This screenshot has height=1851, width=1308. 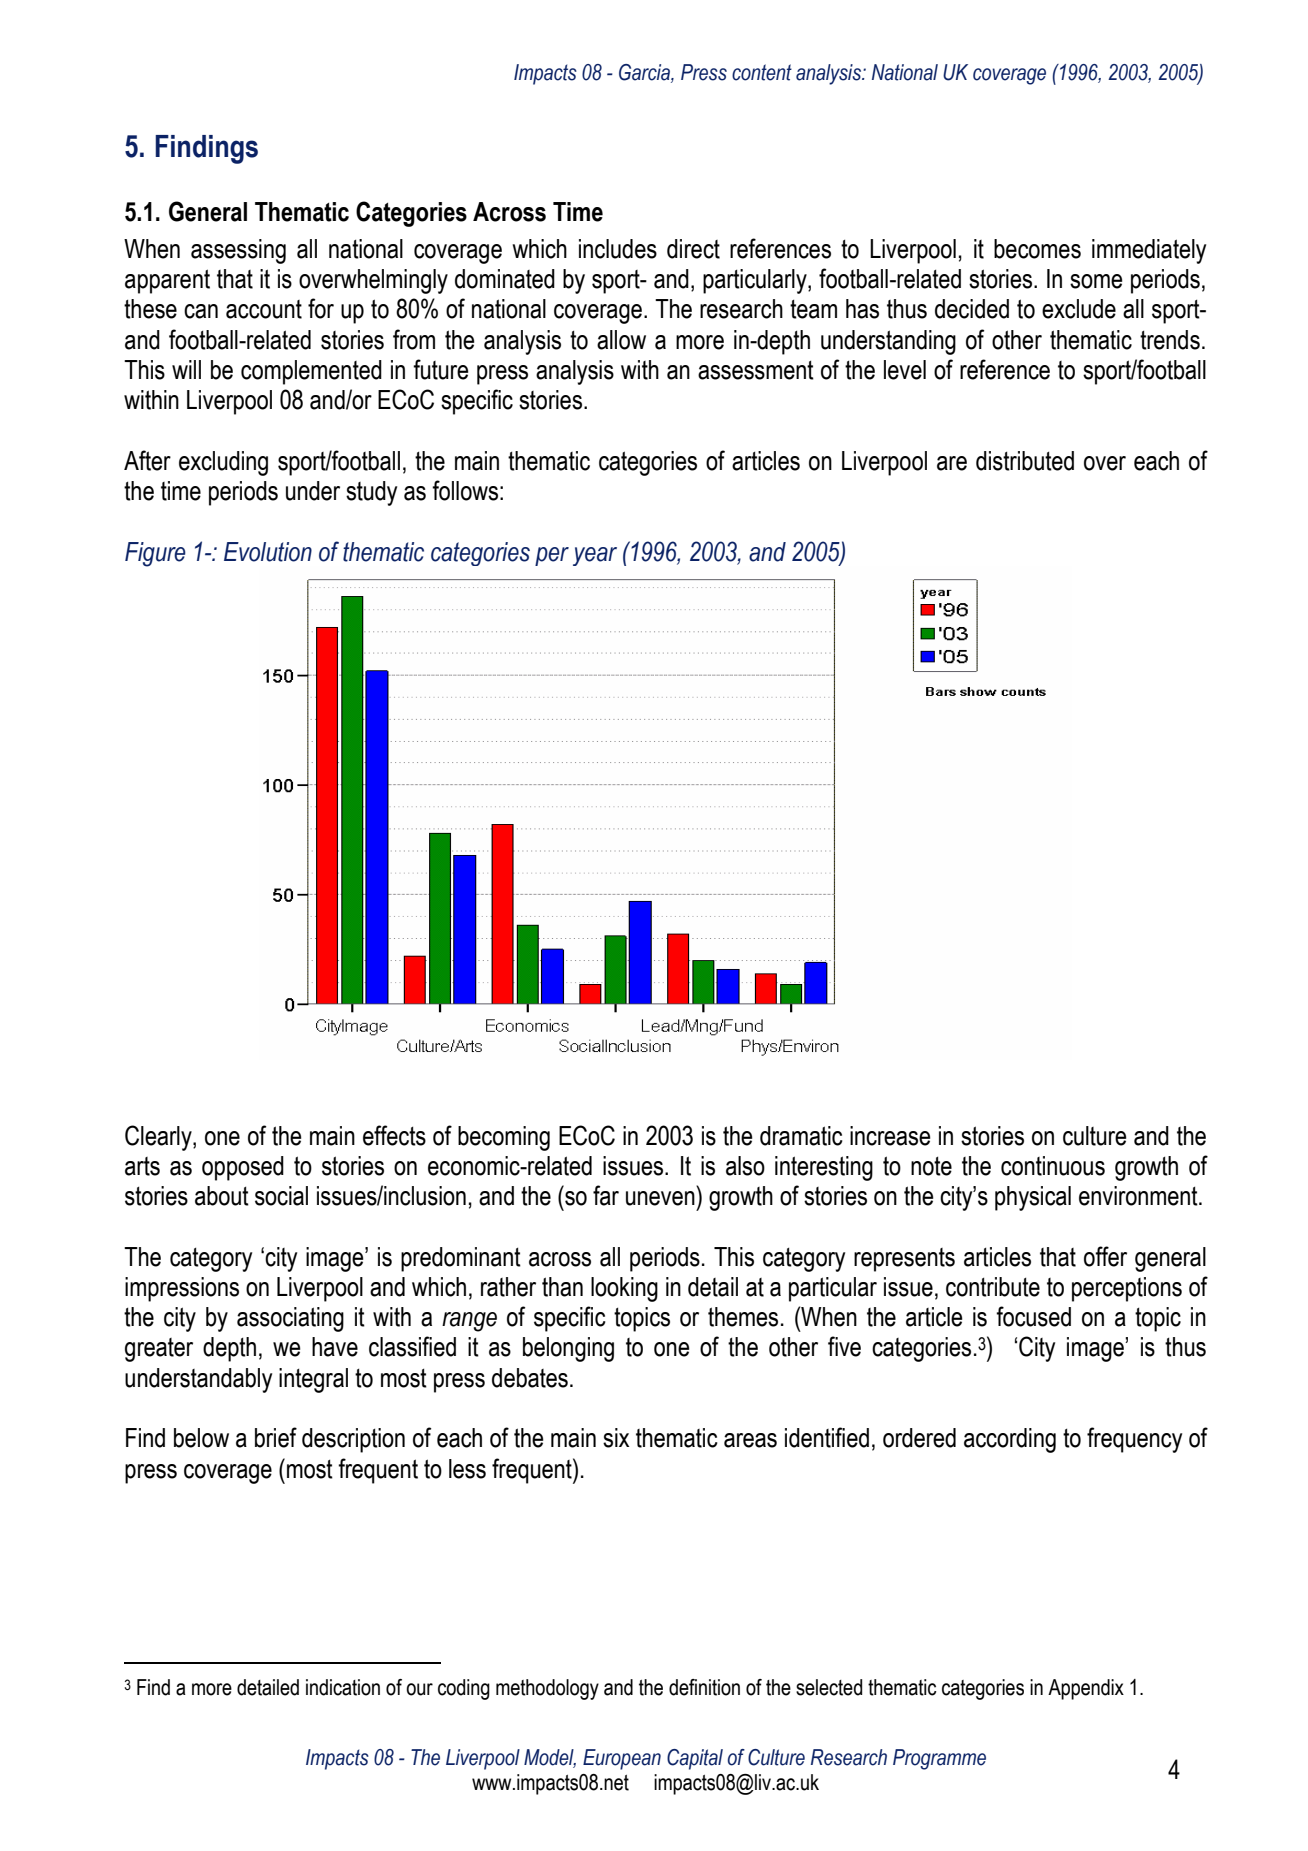 I want to click on content, so click(x=762, y=72).
